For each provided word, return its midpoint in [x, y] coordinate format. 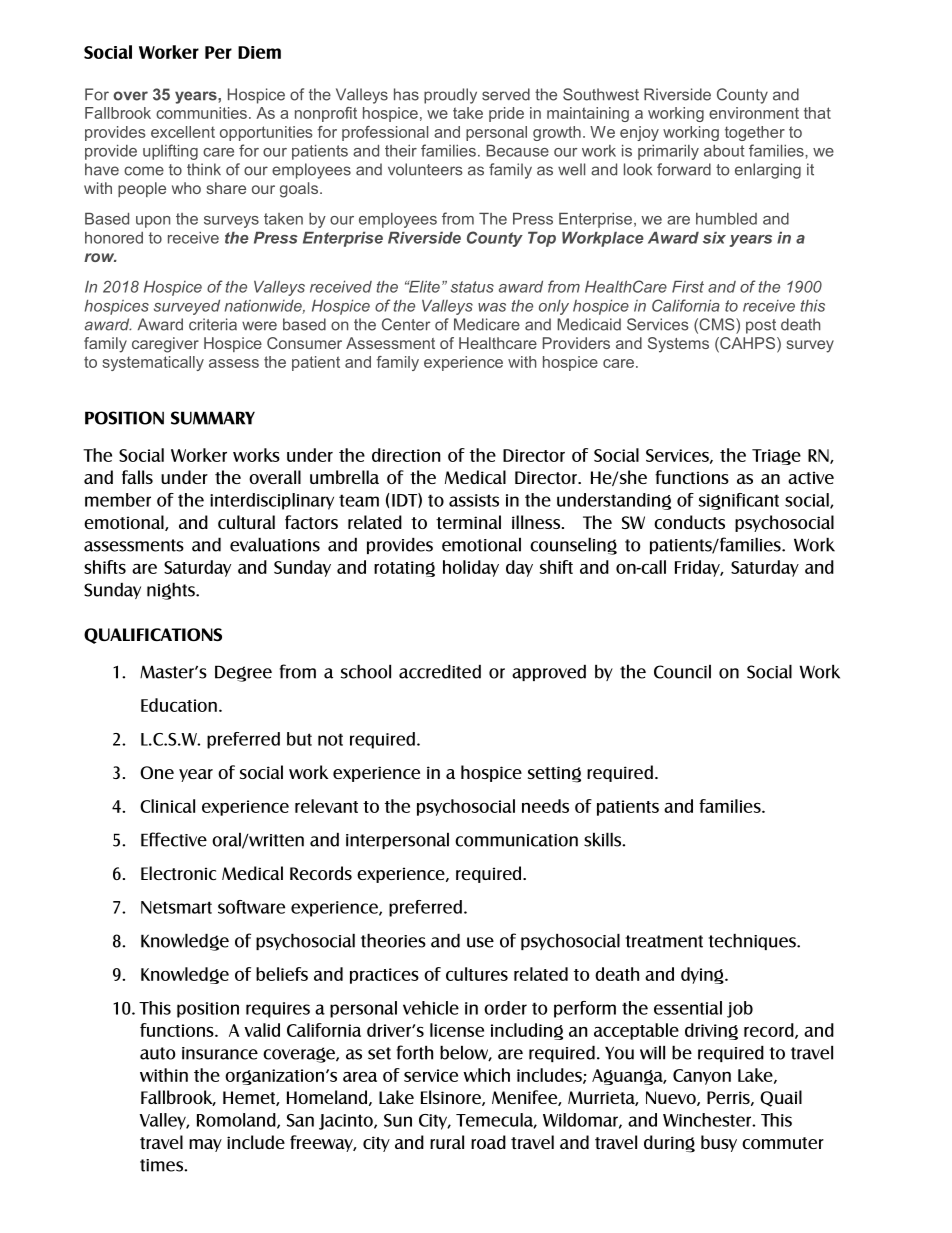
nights [172, 591]
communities [201, 113]
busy [719, 1143]
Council [682, 672]
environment [754, 113]
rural [447, 1142]
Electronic [178, 873]
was [492, 307]
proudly [450, 96]
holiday [471, 568]
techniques [753, 942]
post [761, 326]
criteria [213, 324]
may [205, 1145]
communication [516, 840]
